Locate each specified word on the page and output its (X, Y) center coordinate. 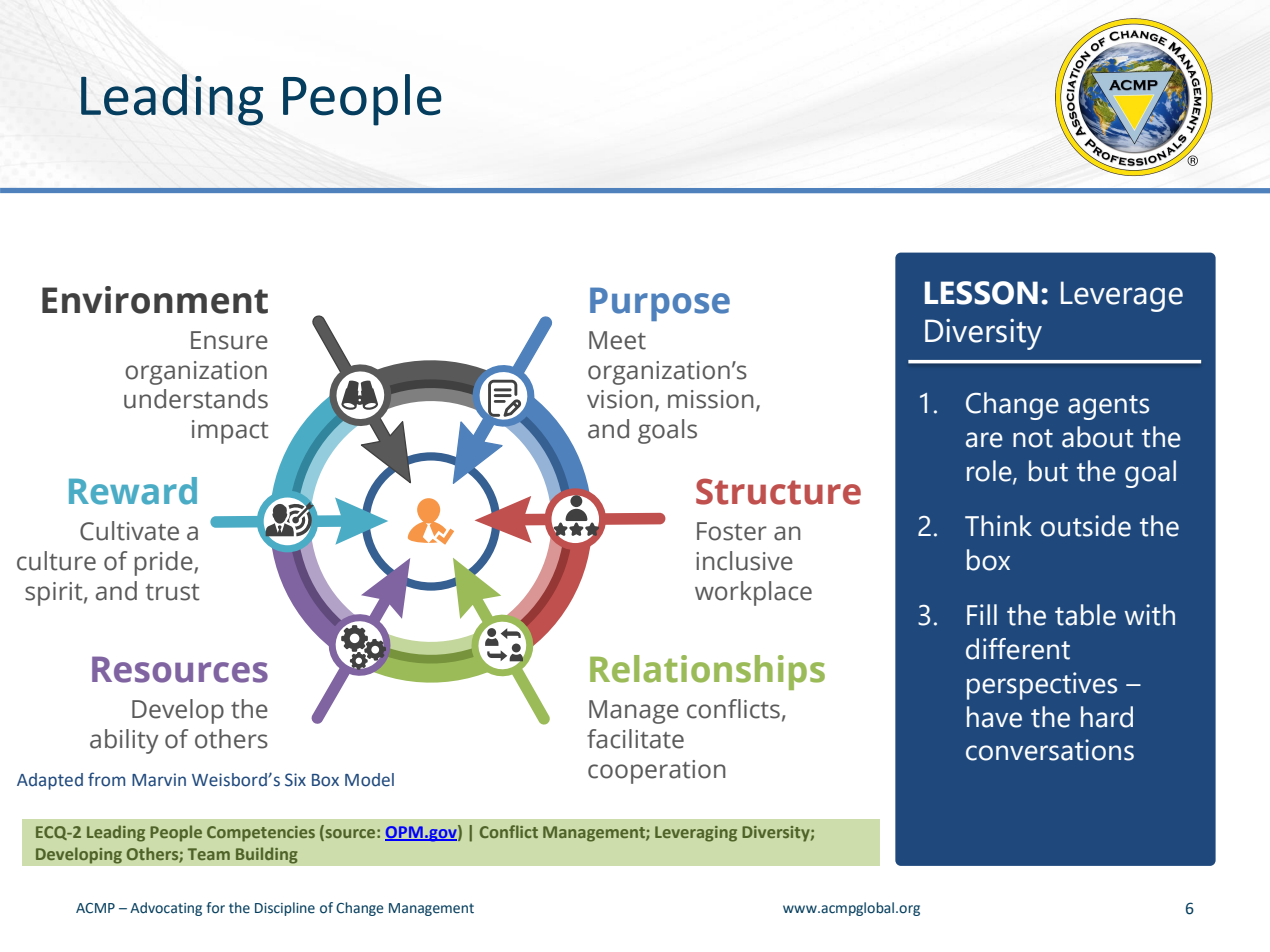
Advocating (166, 909)
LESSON (981, 293)
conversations (1050, 750)
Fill (982, 614)
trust (173, 592)
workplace (753, 593)
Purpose (660, 304)
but (1048, 471)
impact (230, 432)
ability (124, 741)
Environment (155, 300)
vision (620, 399)
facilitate (635, 739)
